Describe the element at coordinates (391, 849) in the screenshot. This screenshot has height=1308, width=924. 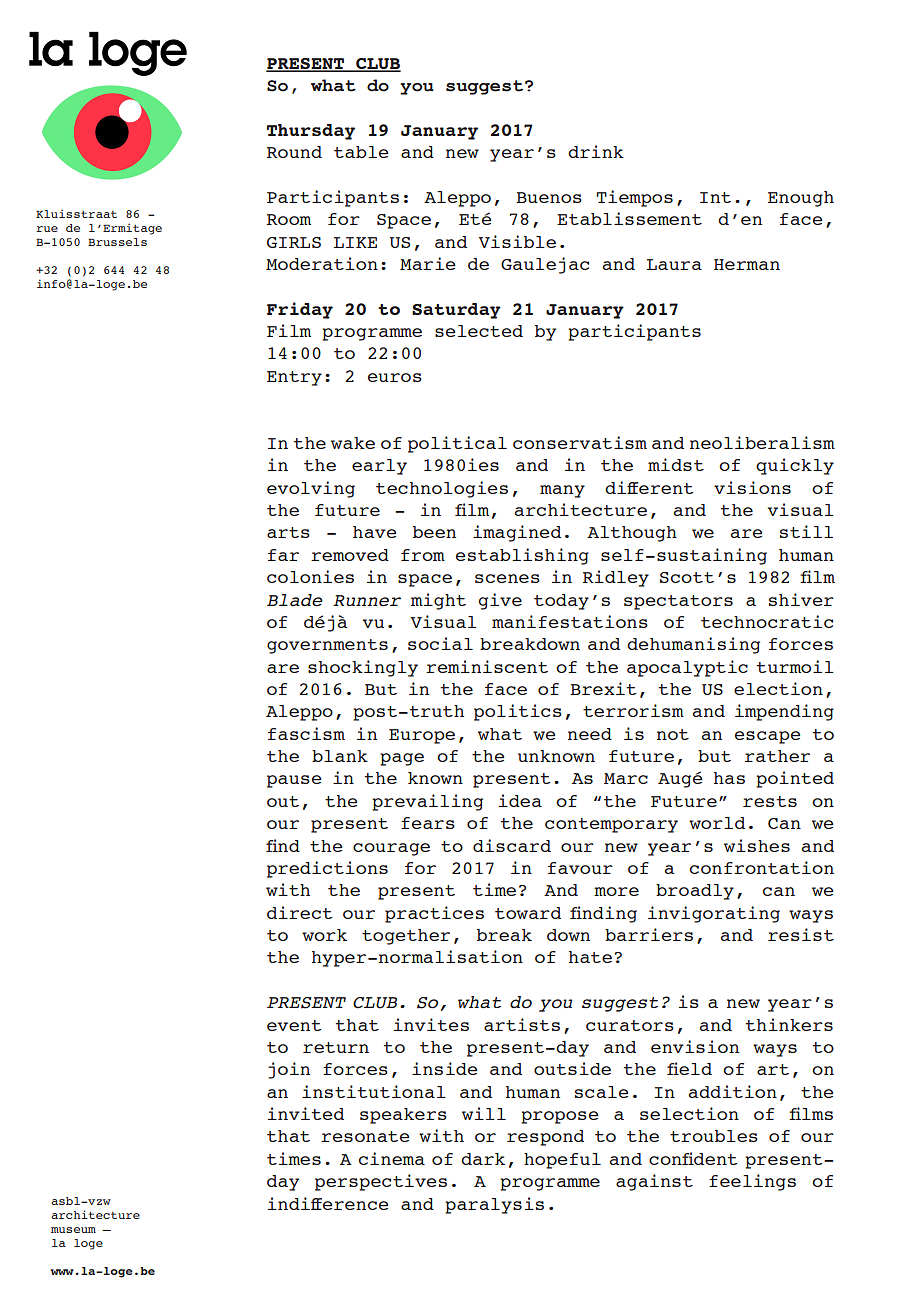
I see `courage` at that location.
